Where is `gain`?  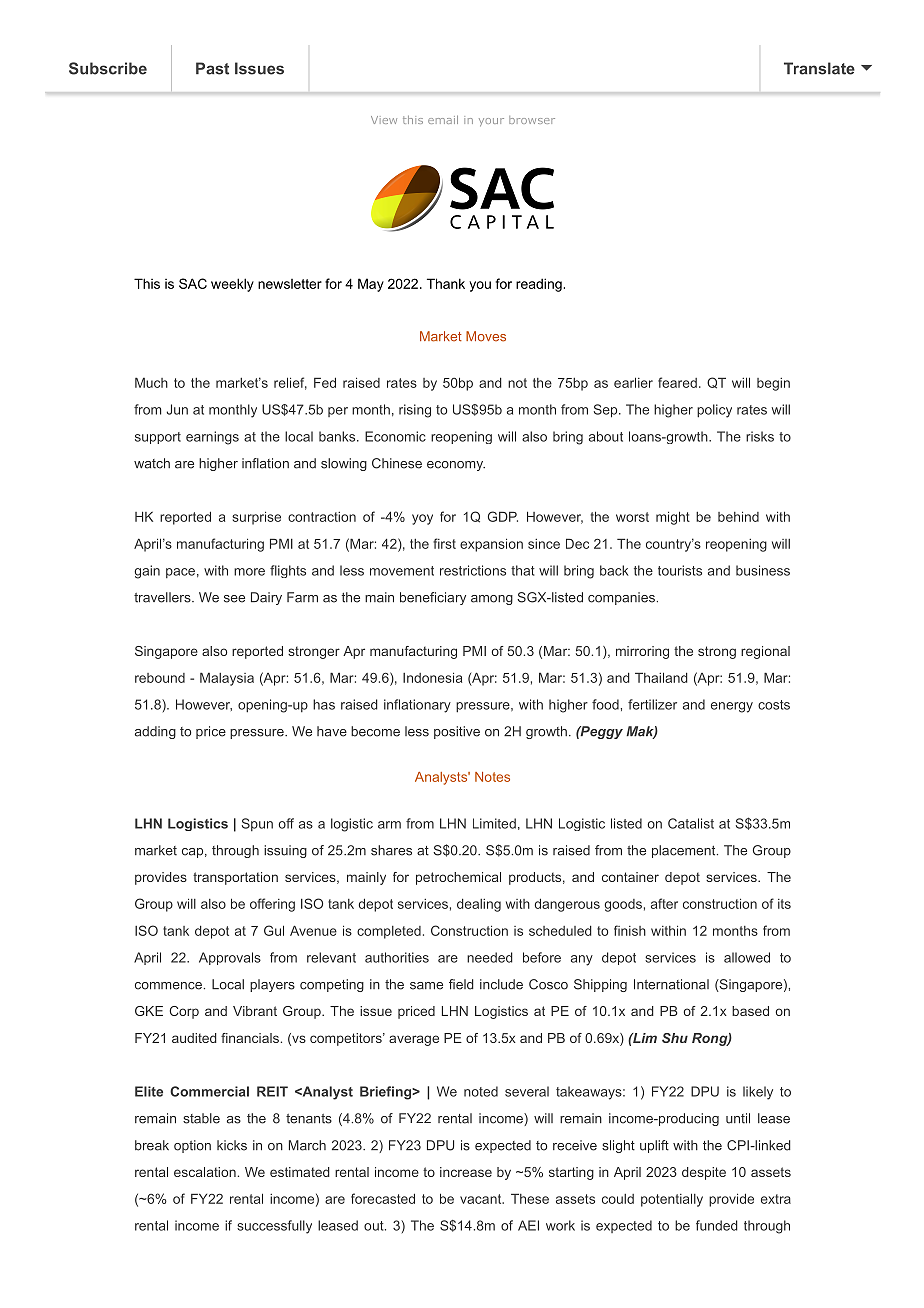
gain is located at coordinates (147, 572).
